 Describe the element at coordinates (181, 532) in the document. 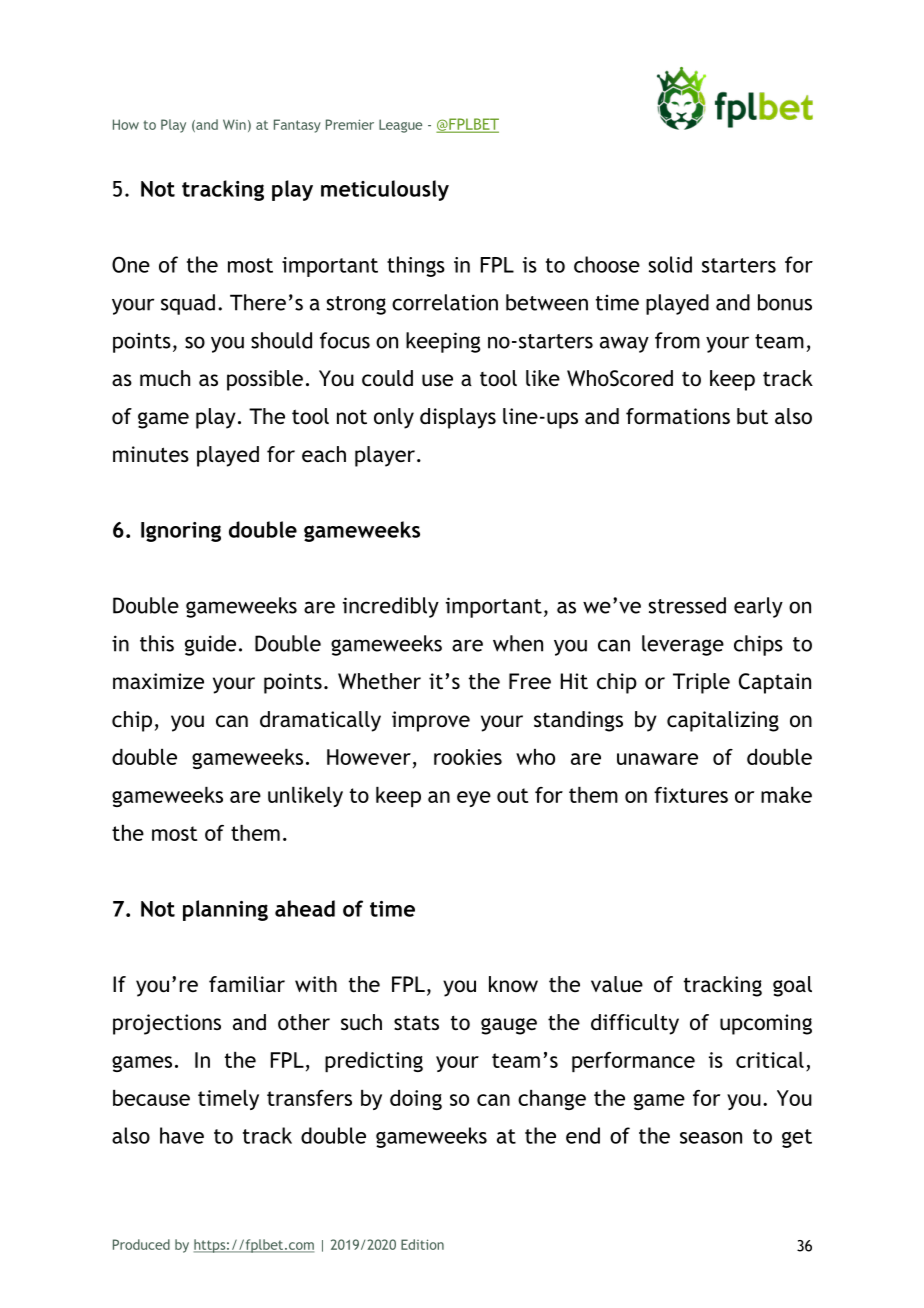

I see `Ignoring` at that location.
